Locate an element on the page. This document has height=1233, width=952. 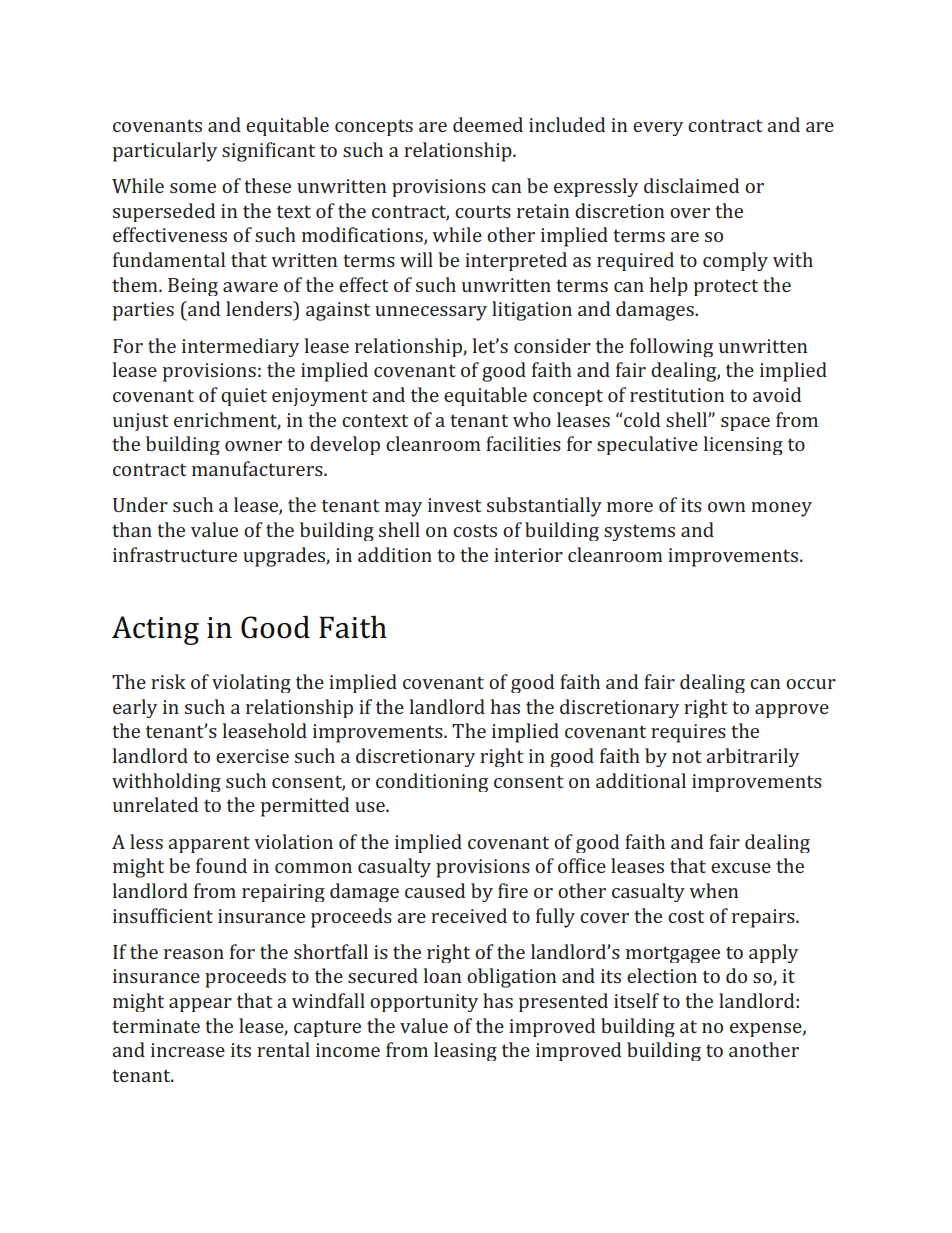
infrastructure is located at coordinates (175, 554).
